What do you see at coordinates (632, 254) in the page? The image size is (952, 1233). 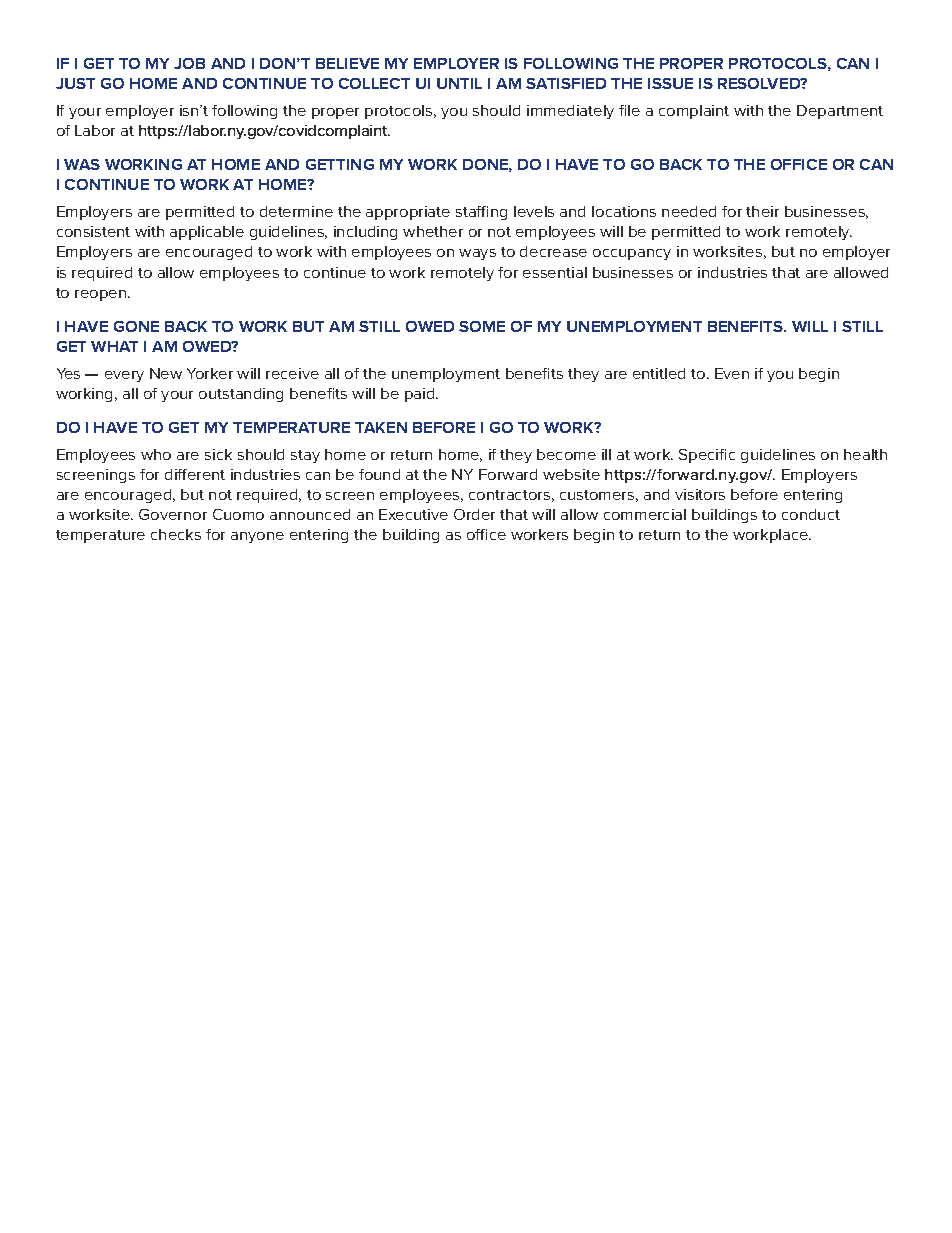 I see `occupancy` at bounding box center [632, 254].
